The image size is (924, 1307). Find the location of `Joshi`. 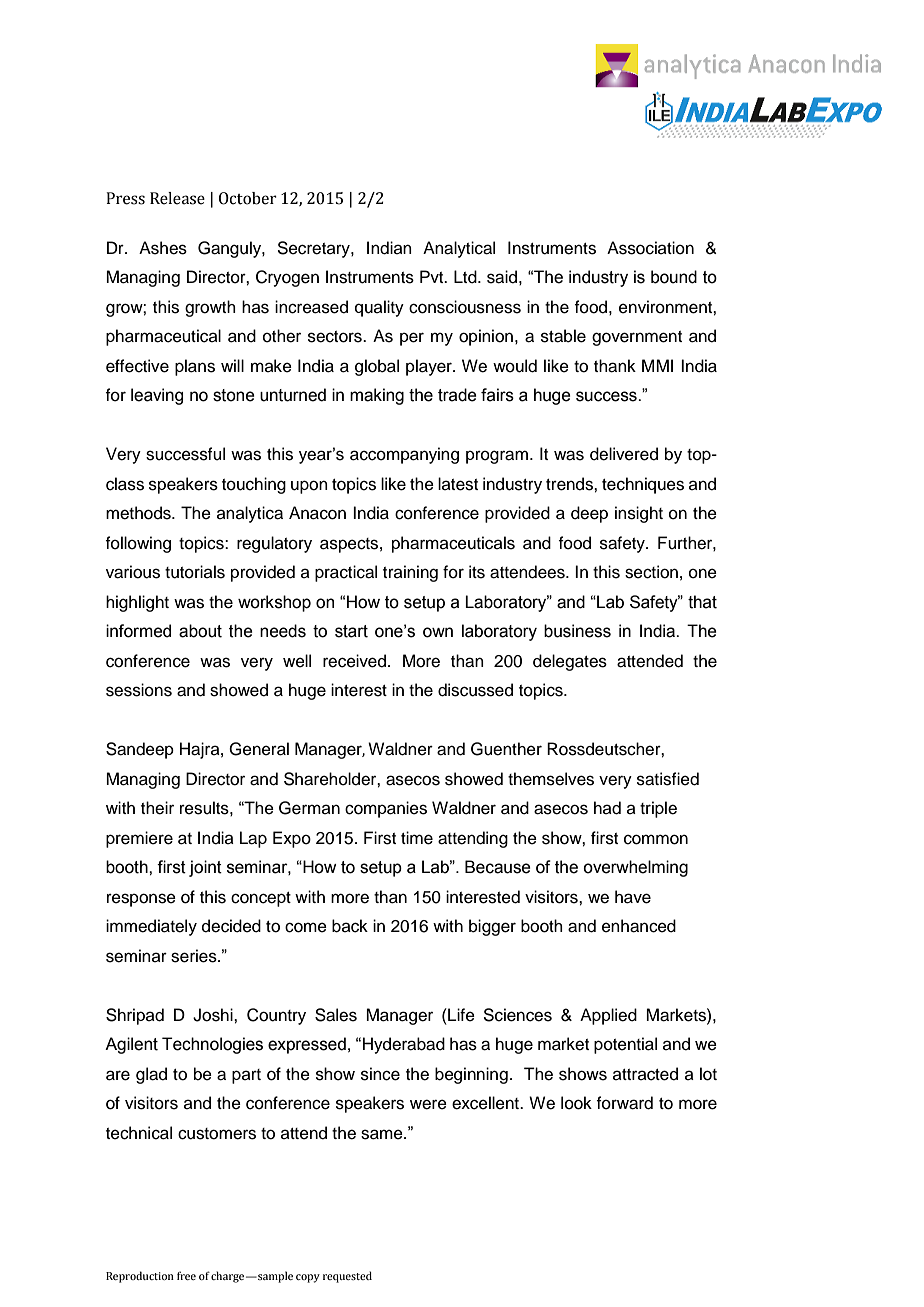

Joshi is located at coordinates (214, 1015).
